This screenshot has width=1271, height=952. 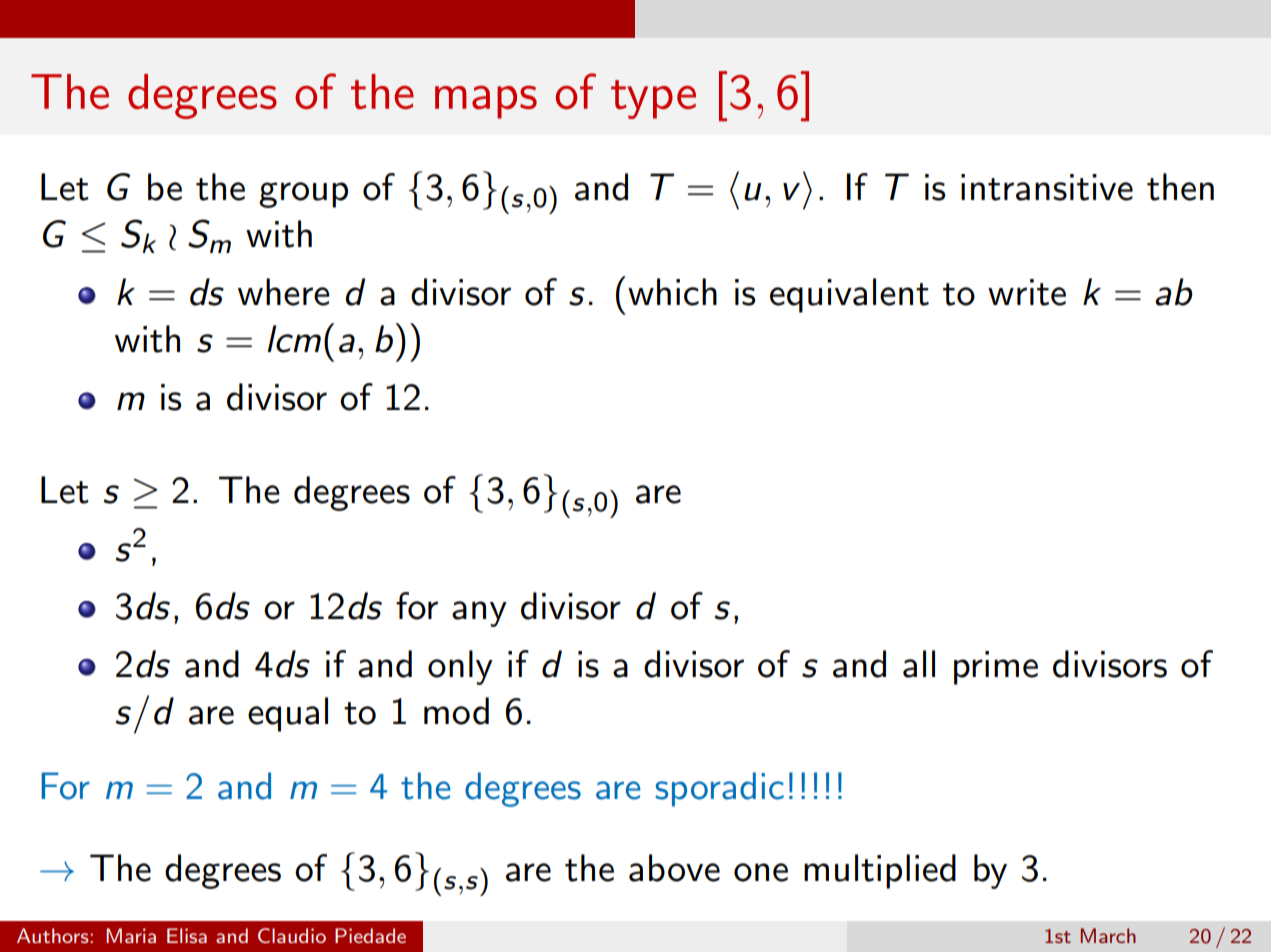 I want to click on above, so click(x=674, y=868).
